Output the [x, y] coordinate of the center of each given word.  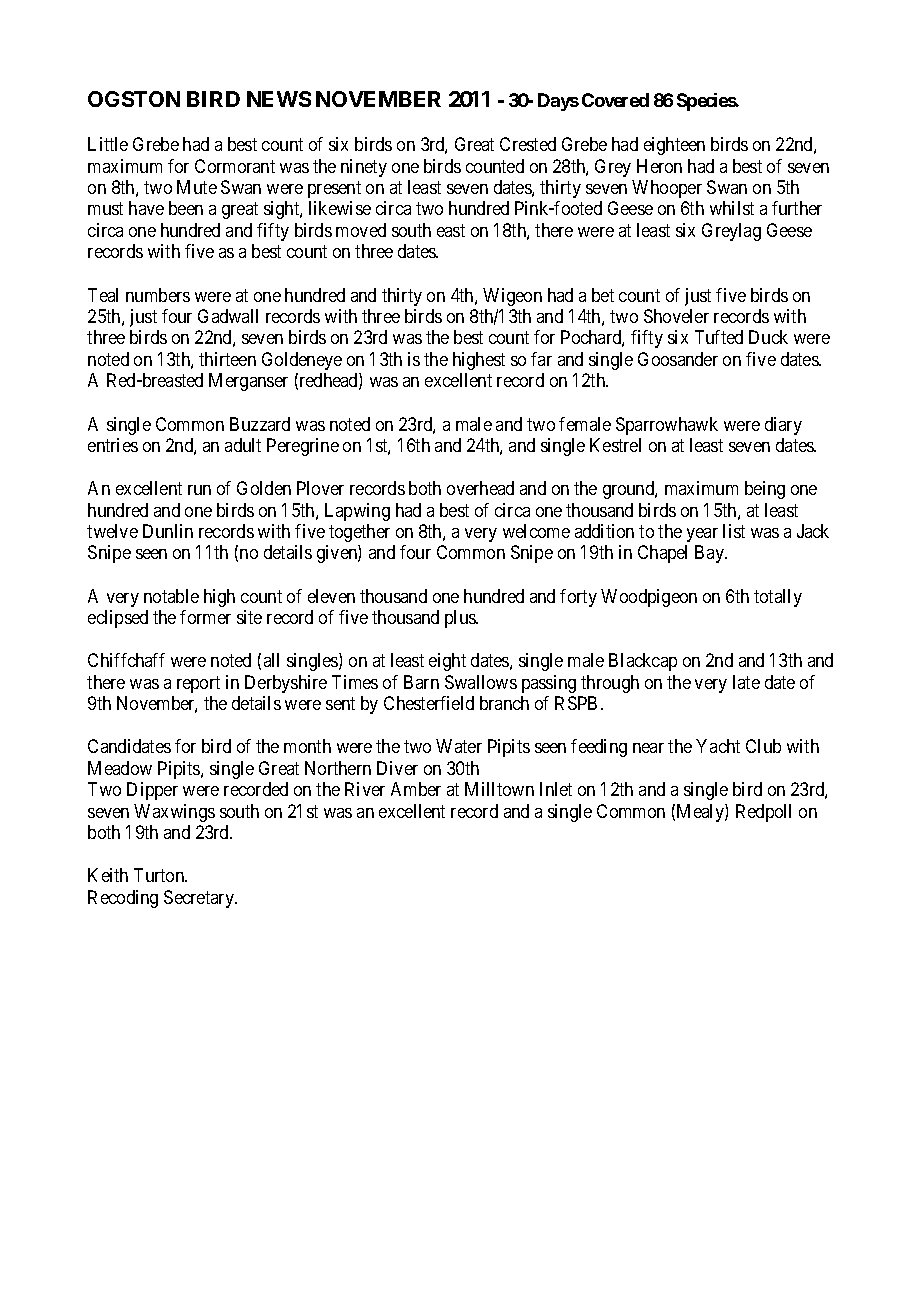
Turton [160, 875]
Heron [659, 166]
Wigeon [512, 297]
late [746, 682]
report [198, 684]
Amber [416, 789]
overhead [480, 488]
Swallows [481, 682]
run [199, 490]
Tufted [719, 337]
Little [108, 144]
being [765, 490]
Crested [528, 144]
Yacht [718, 746]
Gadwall [228, 316]
